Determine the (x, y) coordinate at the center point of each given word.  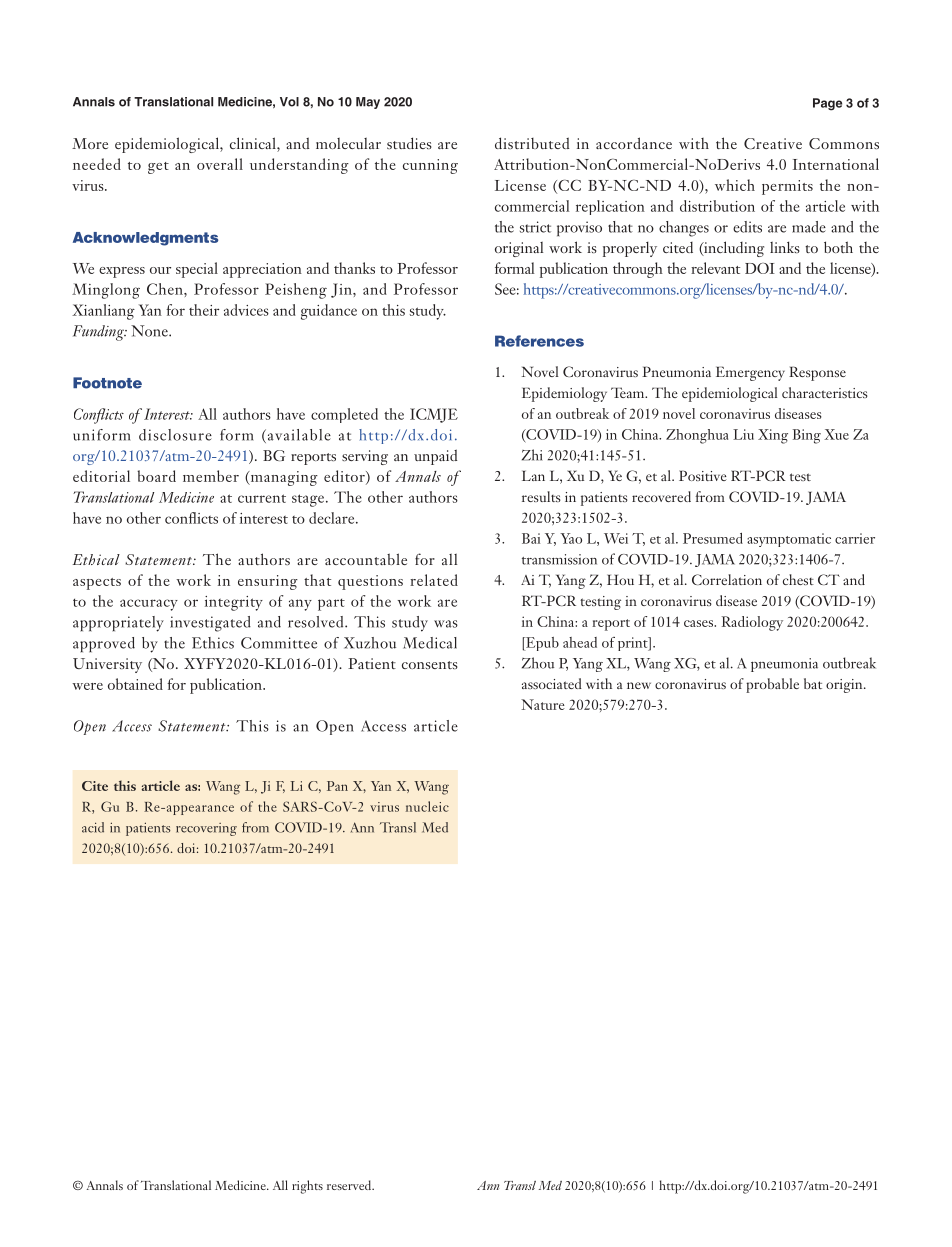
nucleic (427, 806)
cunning (430, 166)
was (446, 624)
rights (307, 1187)
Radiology (752, 623)
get (158, 168)
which (735, 185)
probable (772, 685)
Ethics (213, 643)
